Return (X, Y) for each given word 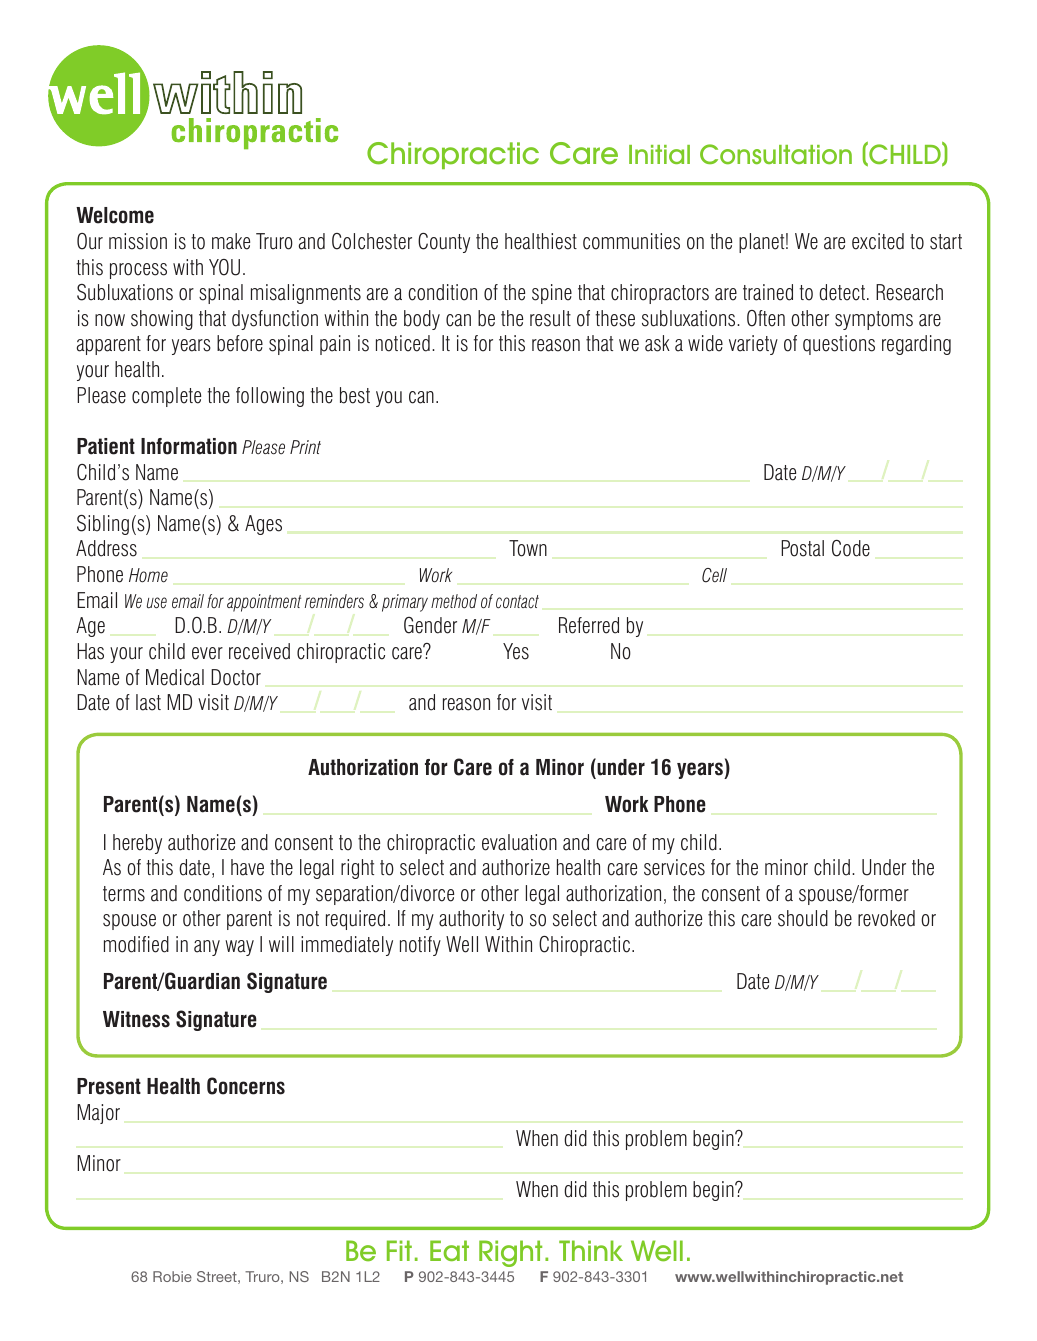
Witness (136, 1019)
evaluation (519, 842)
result (550, 318)
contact (517, 602)
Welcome (115, 215)
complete (166, 397)
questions (839, 345)
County (444, 243)
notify (420, 946)
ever (207, 653)
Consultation (776, 154)
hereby (137, 844)
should (803, 918)
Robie (172, 1276)
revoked (886, 918)
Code (851, 548)
